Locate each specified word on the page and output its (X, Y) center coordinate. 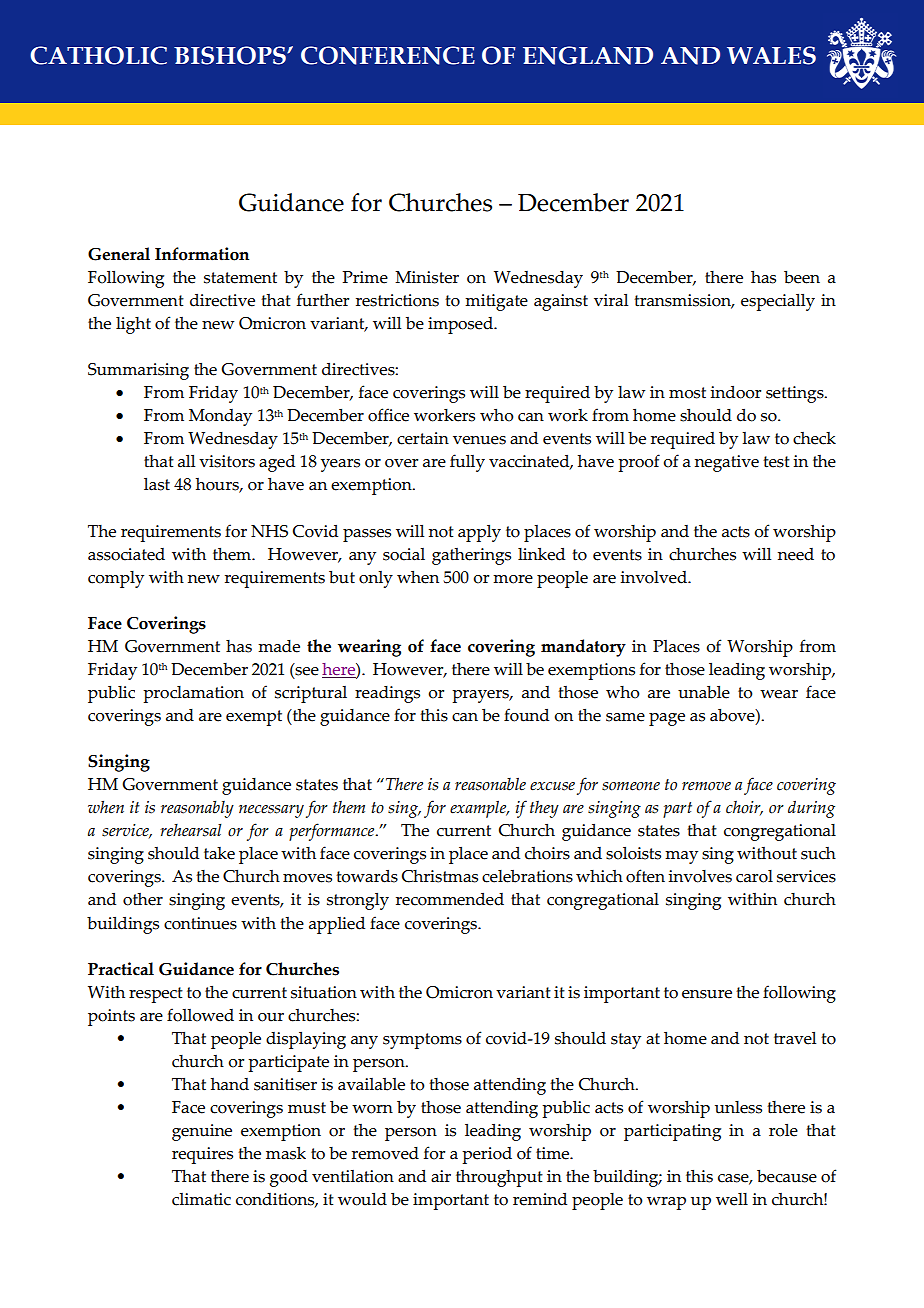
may (681, 857)
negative (727, 463)
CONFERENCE (388, 55)
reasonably (197, 809)
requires (202, 1155)
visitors (227, 461)
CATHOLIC (98, 55)
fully (467, 463)
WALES (771, 55)
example (479, 809)
